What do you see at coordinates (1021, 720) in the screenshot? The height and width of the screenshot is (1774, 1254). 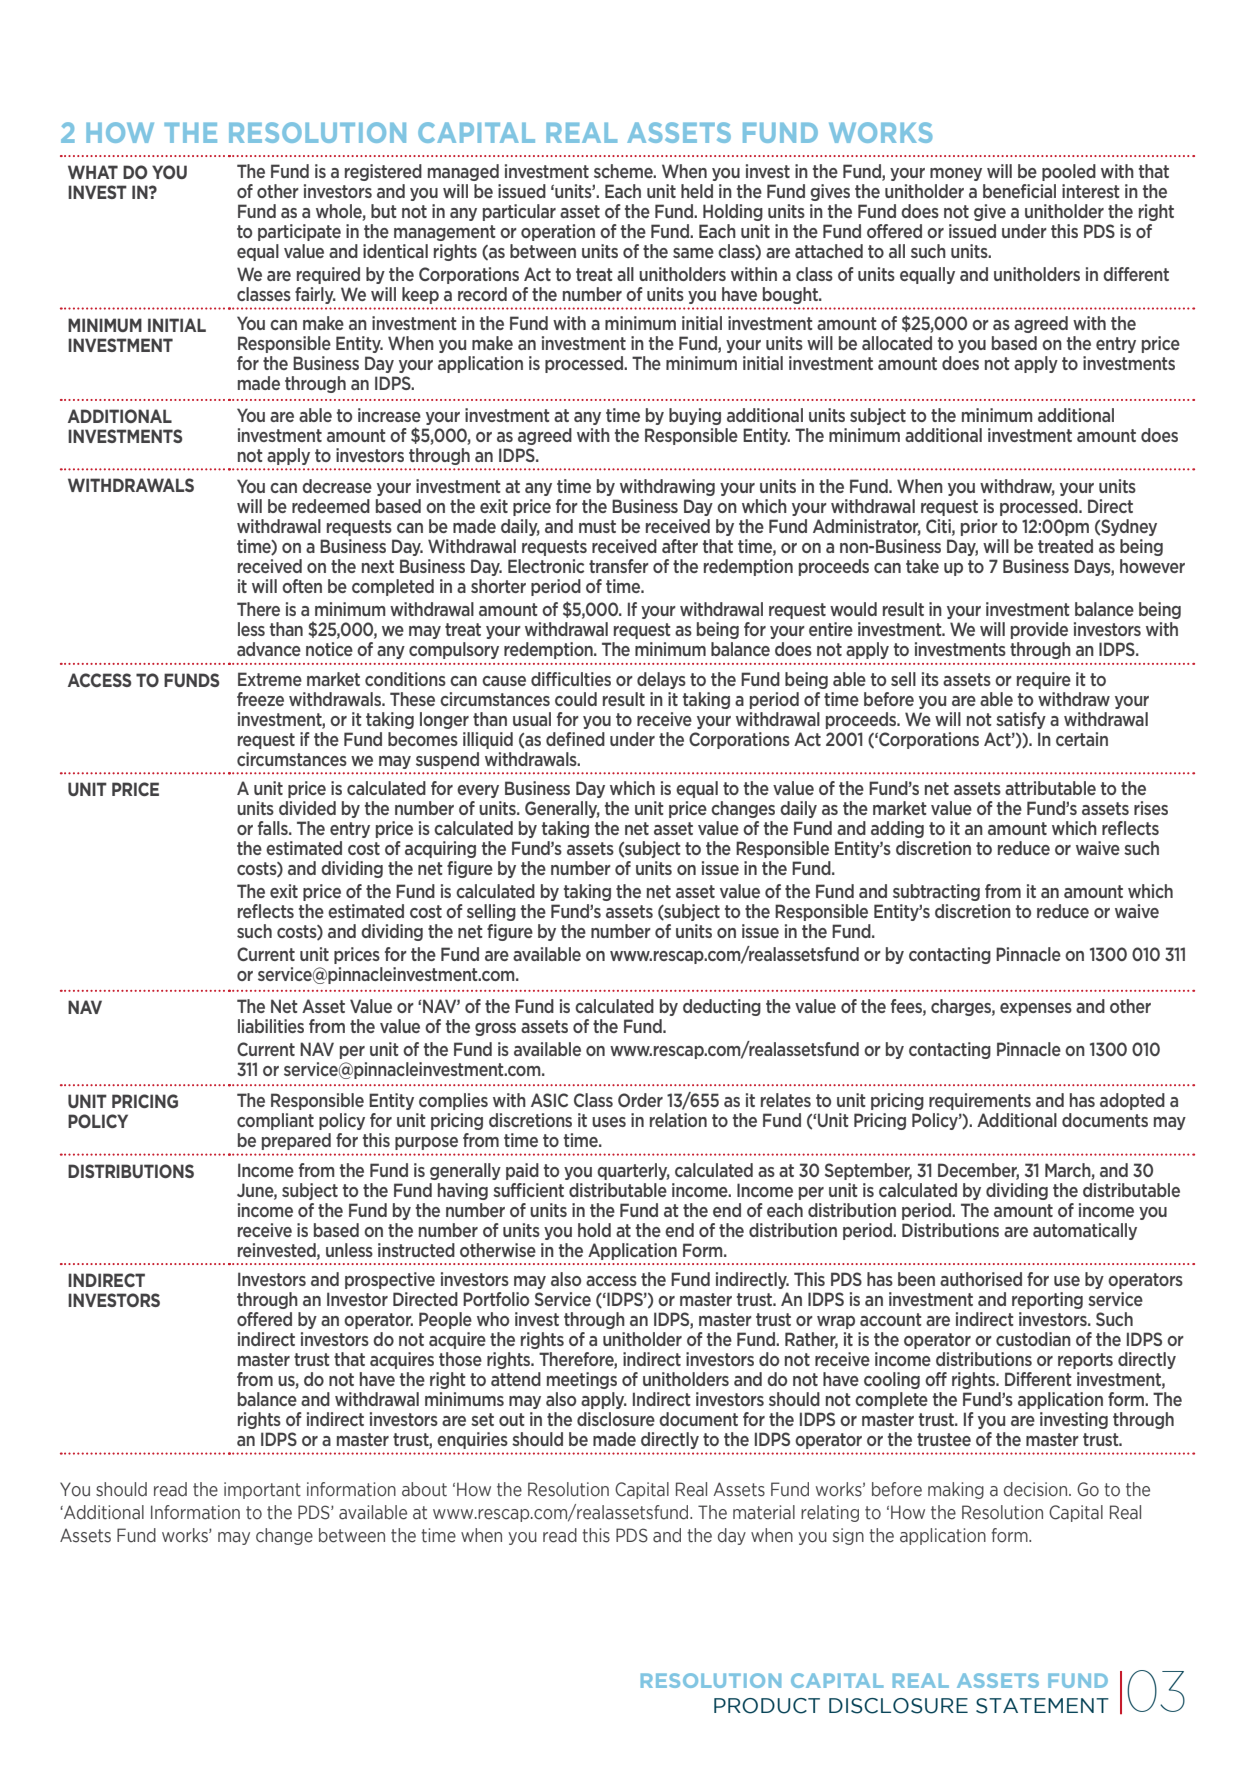 I see `satisfy` at bounding box center [1021, 720].
